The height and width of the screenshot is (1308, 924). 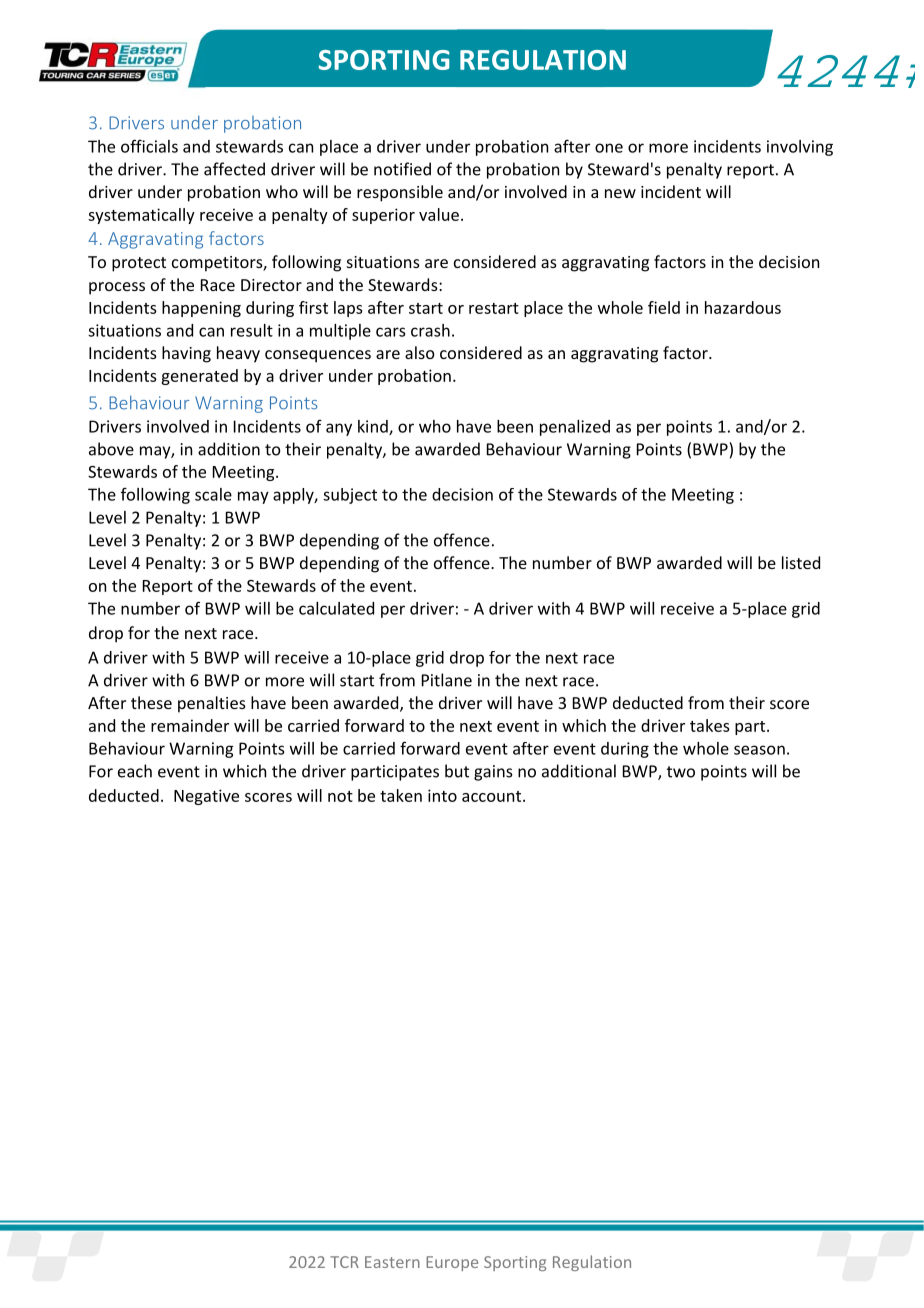 I want to click on subject, so click(x=350, y=496).
